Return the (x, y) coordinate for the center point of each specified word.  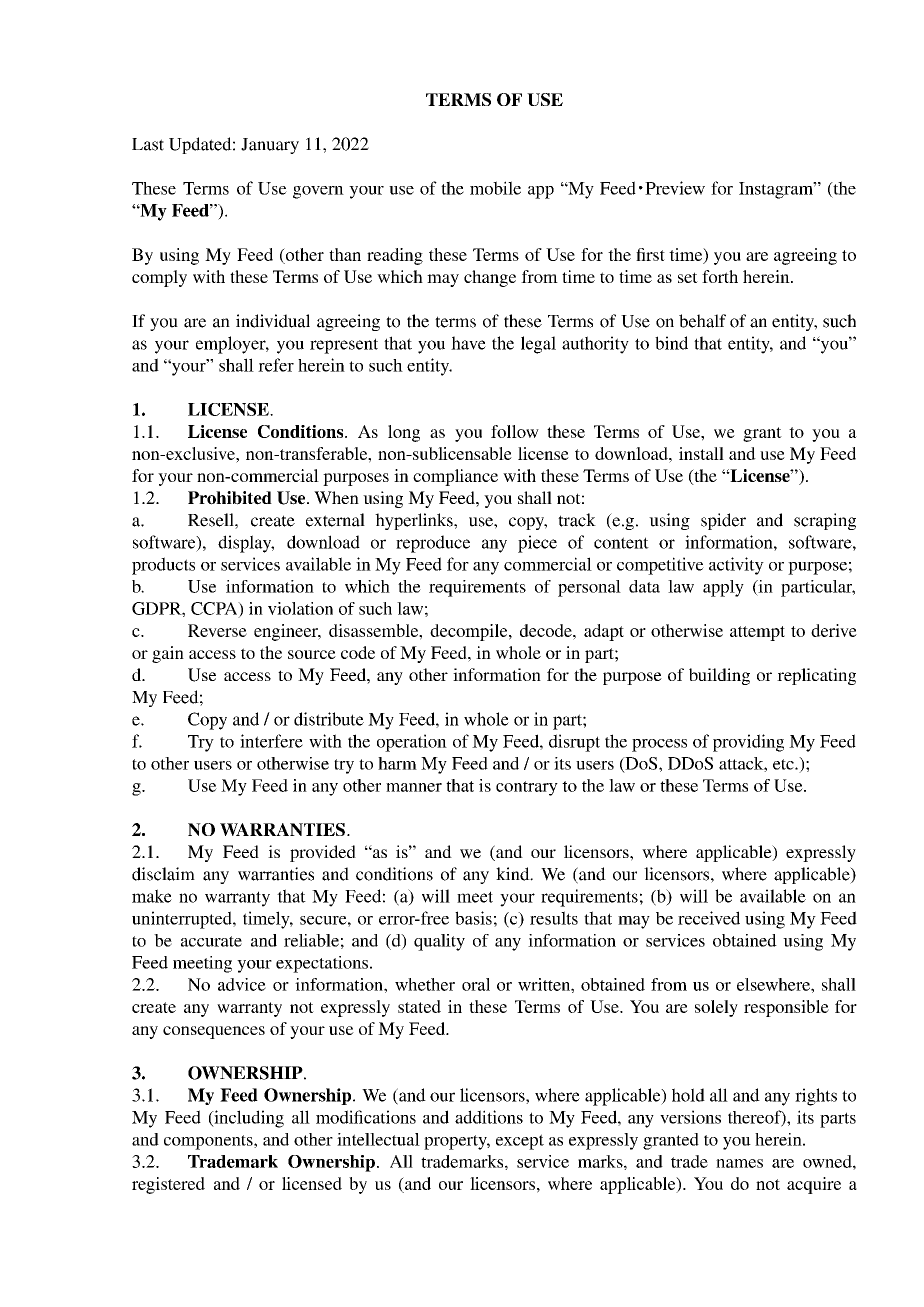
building (719, 676)
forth (720, 276)
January (270, 146)
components (209, 1142)
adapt (604, 632)
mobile (495, 188)
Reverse (217, 630)
